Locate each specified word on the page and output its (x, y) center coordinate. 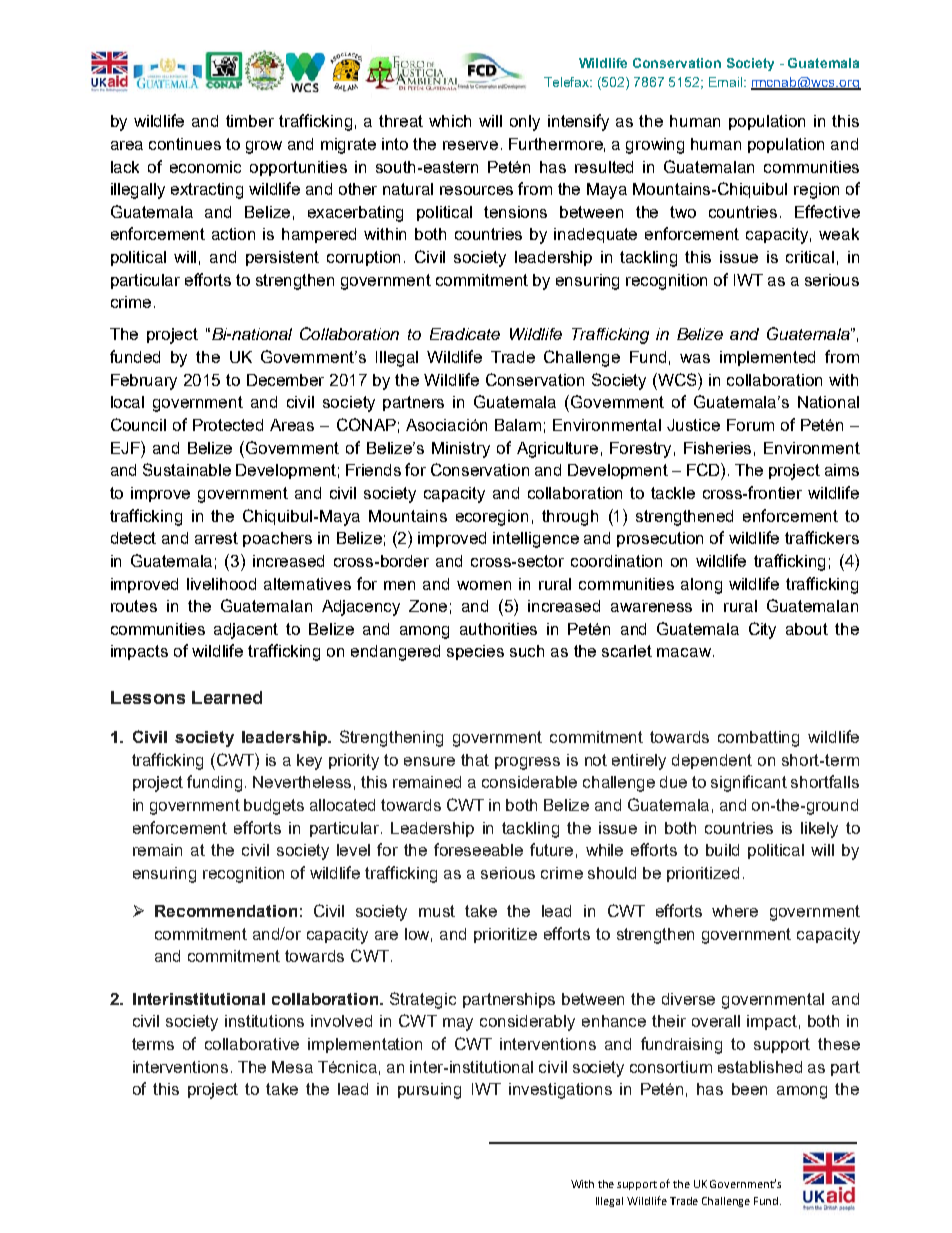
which (450, 121)
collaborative (252, 1044)
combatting (758, 739)
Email (727, 82)
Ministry (461, 450)
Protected (228, 425)
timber (250, 121)
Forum (750, 425)
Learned (227, 697)
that (475, 760)
